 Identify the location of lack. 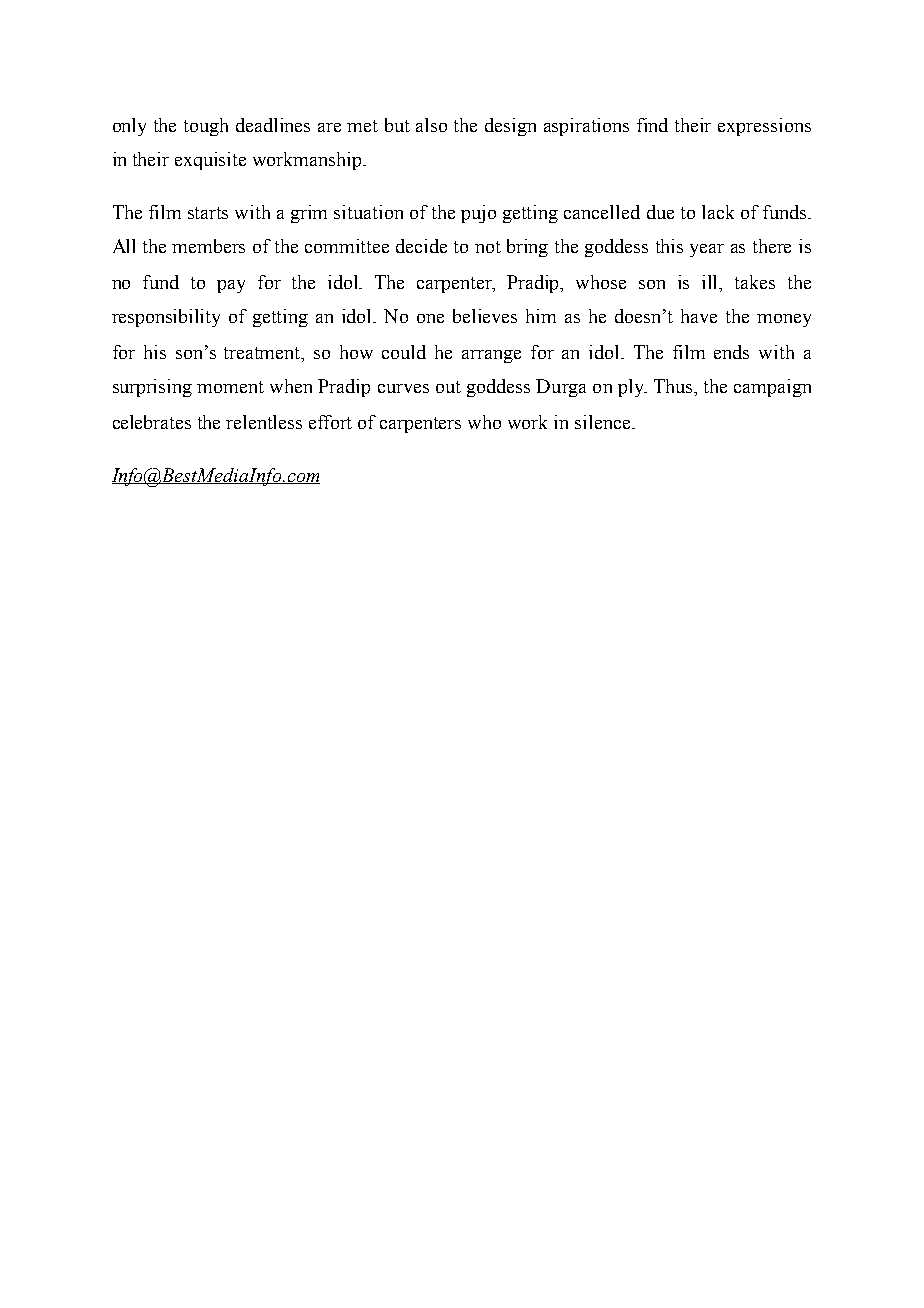
(718, 212).
